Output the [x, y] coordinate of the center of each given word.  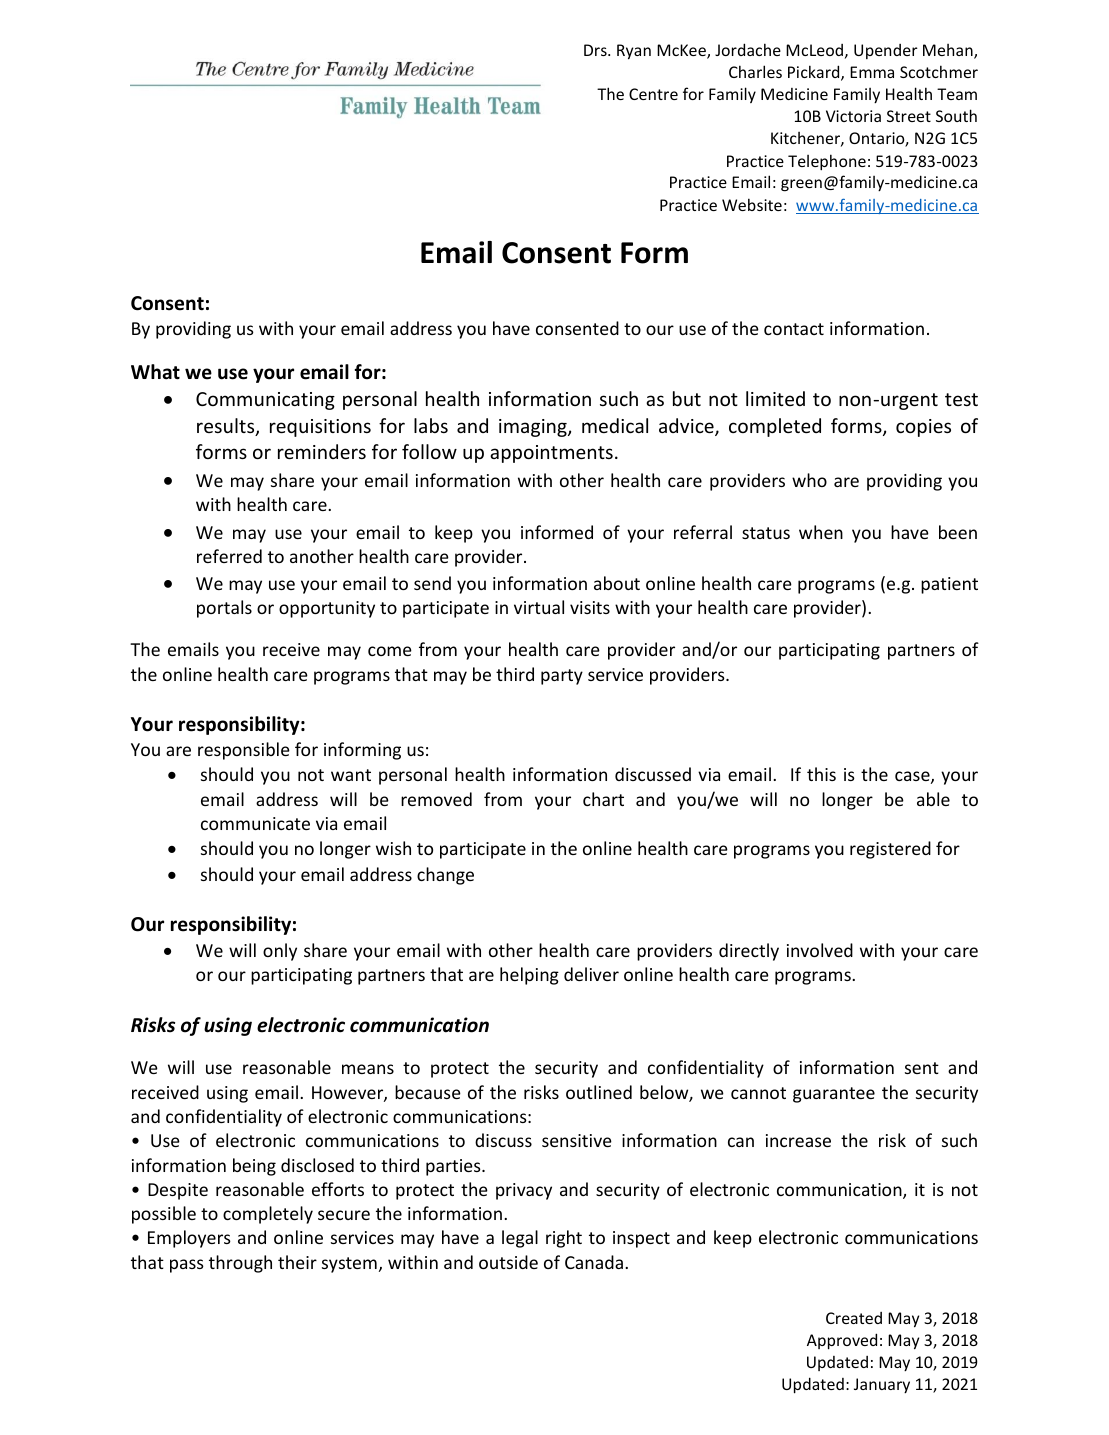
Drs [596, 50]
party [562, 677]
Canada [594, 1262]
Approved [842, 1341]
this [821, 774]
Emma [872, 72]
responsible [244, 751]
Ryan [634, 52]
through [240, 1264]
